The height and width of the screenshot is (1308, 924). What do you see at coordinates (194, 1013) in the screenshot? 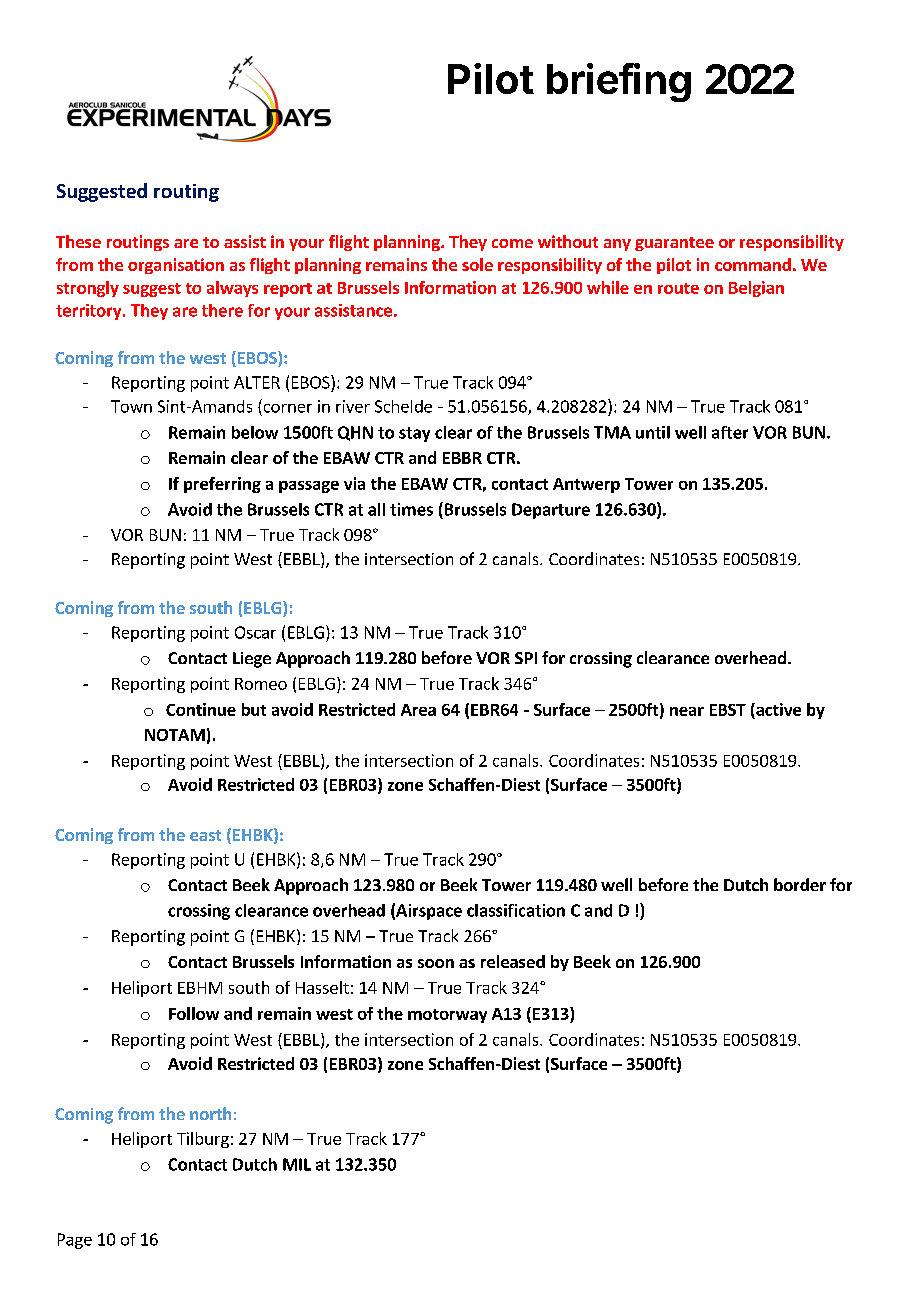
I see `Follow` at bounding box center [194, 1013].
